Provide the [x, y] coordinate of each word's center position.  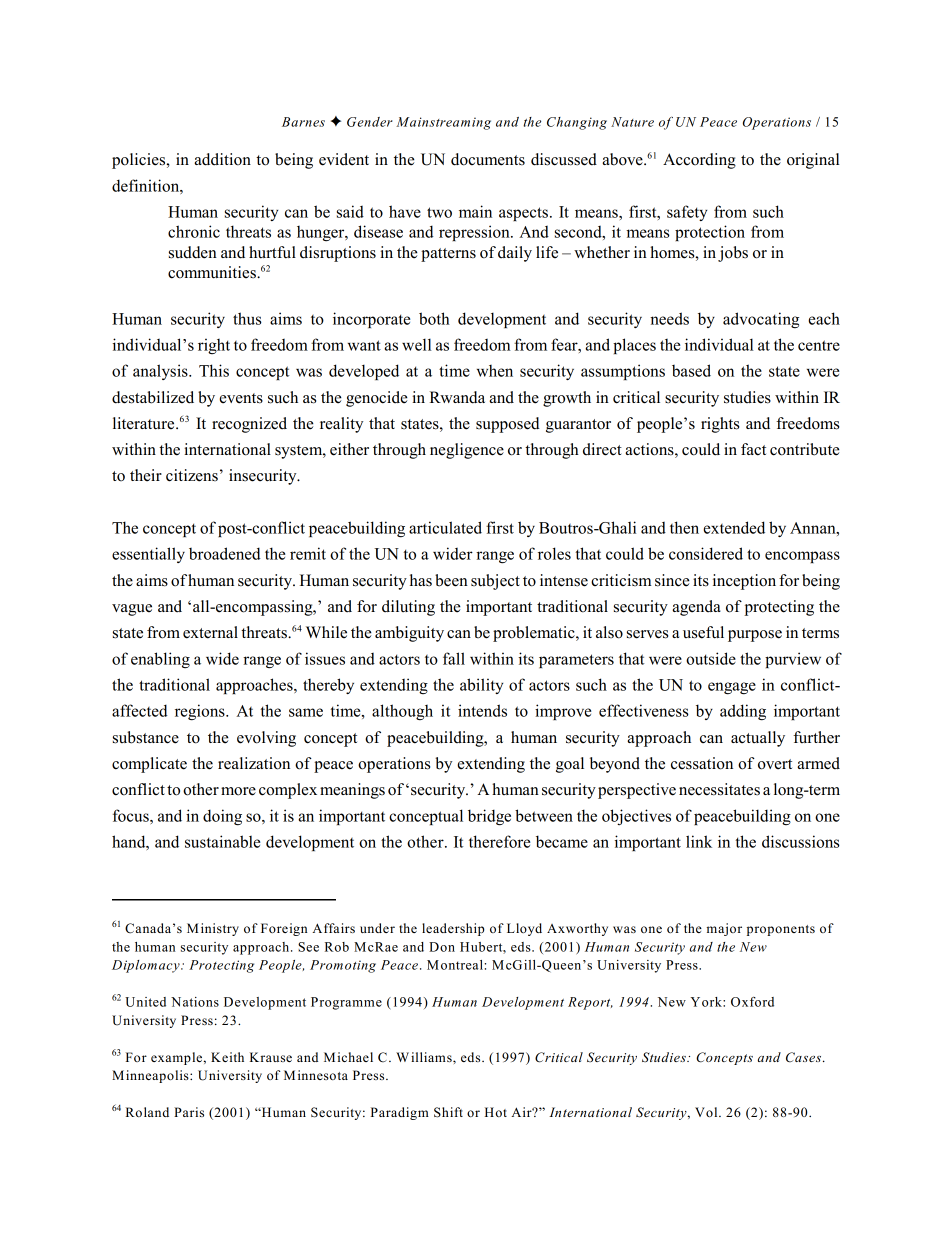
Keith [227, 1057]
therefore [499, 841]
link [699, 841]
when [495, 371]
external [210, 632]
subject [495, 582]
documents [488, 159]
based [691, 370]
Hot [496, 1112]
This [214, 370]
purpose [755, 636]
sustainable [222, 841]
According [699, 161]
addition [222, 159]
